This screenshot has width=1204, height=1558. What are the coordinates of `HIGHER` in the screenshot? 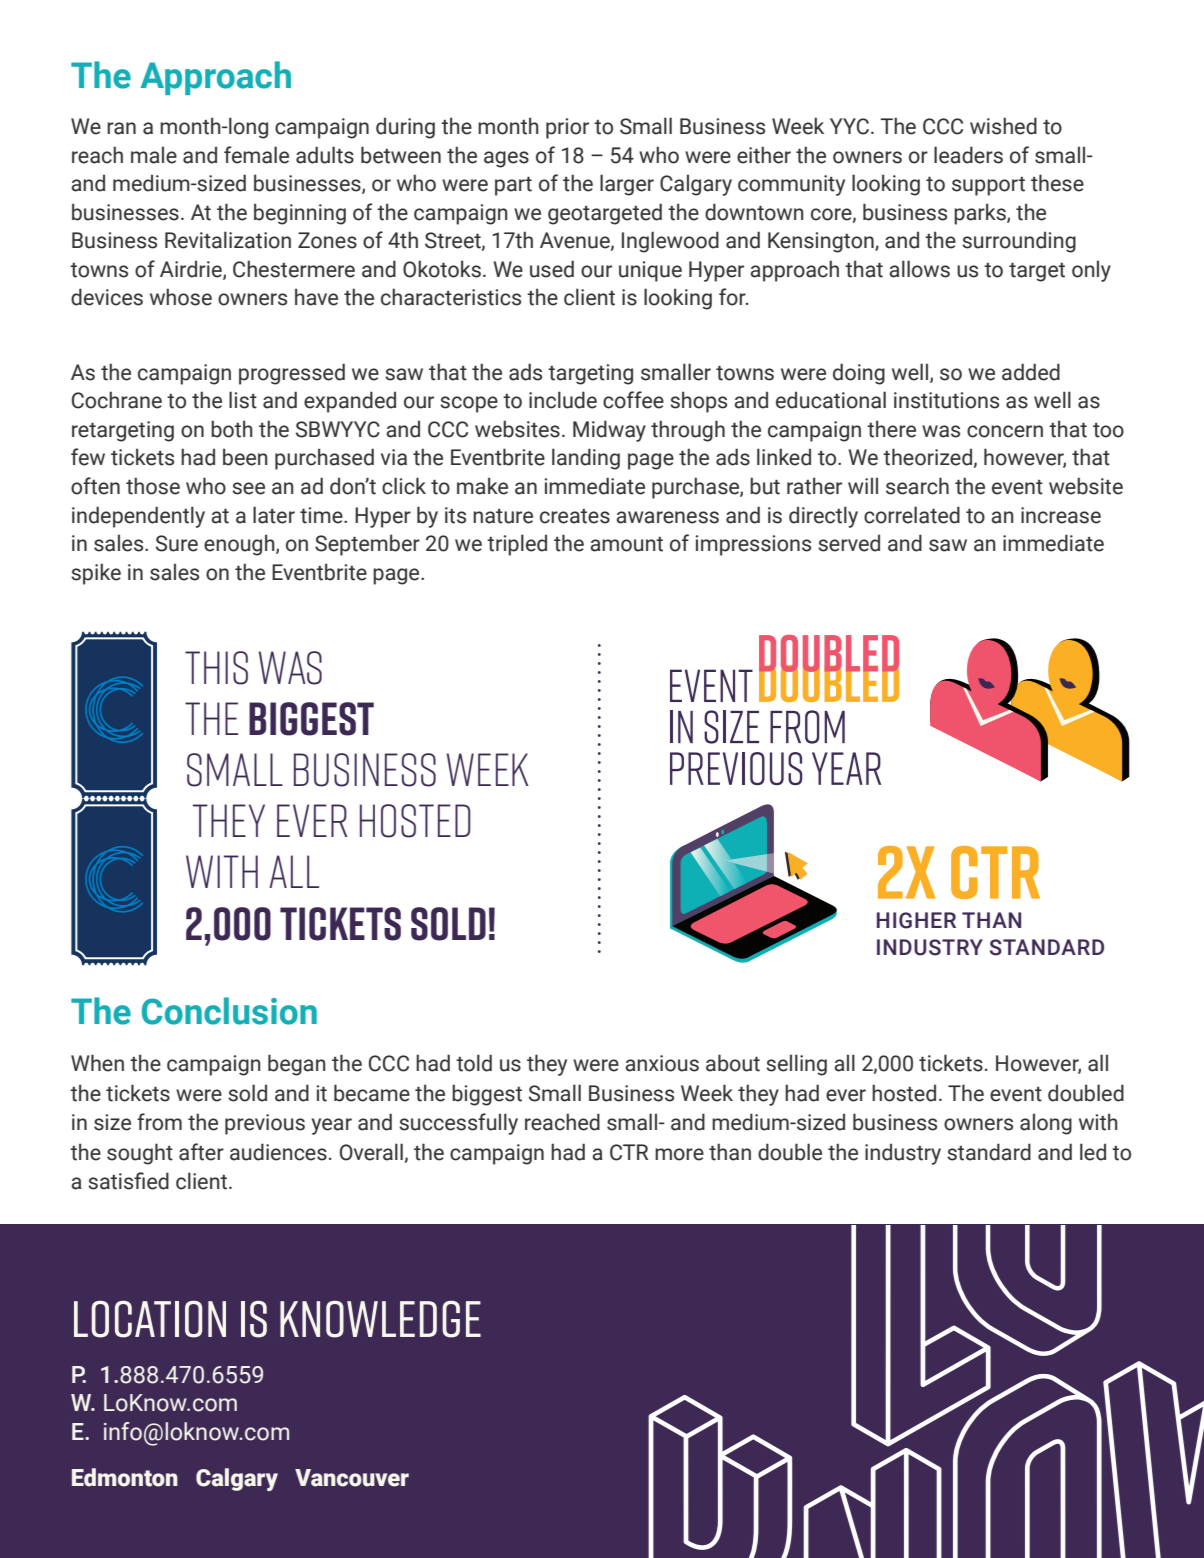 It's located at (916, 920).
